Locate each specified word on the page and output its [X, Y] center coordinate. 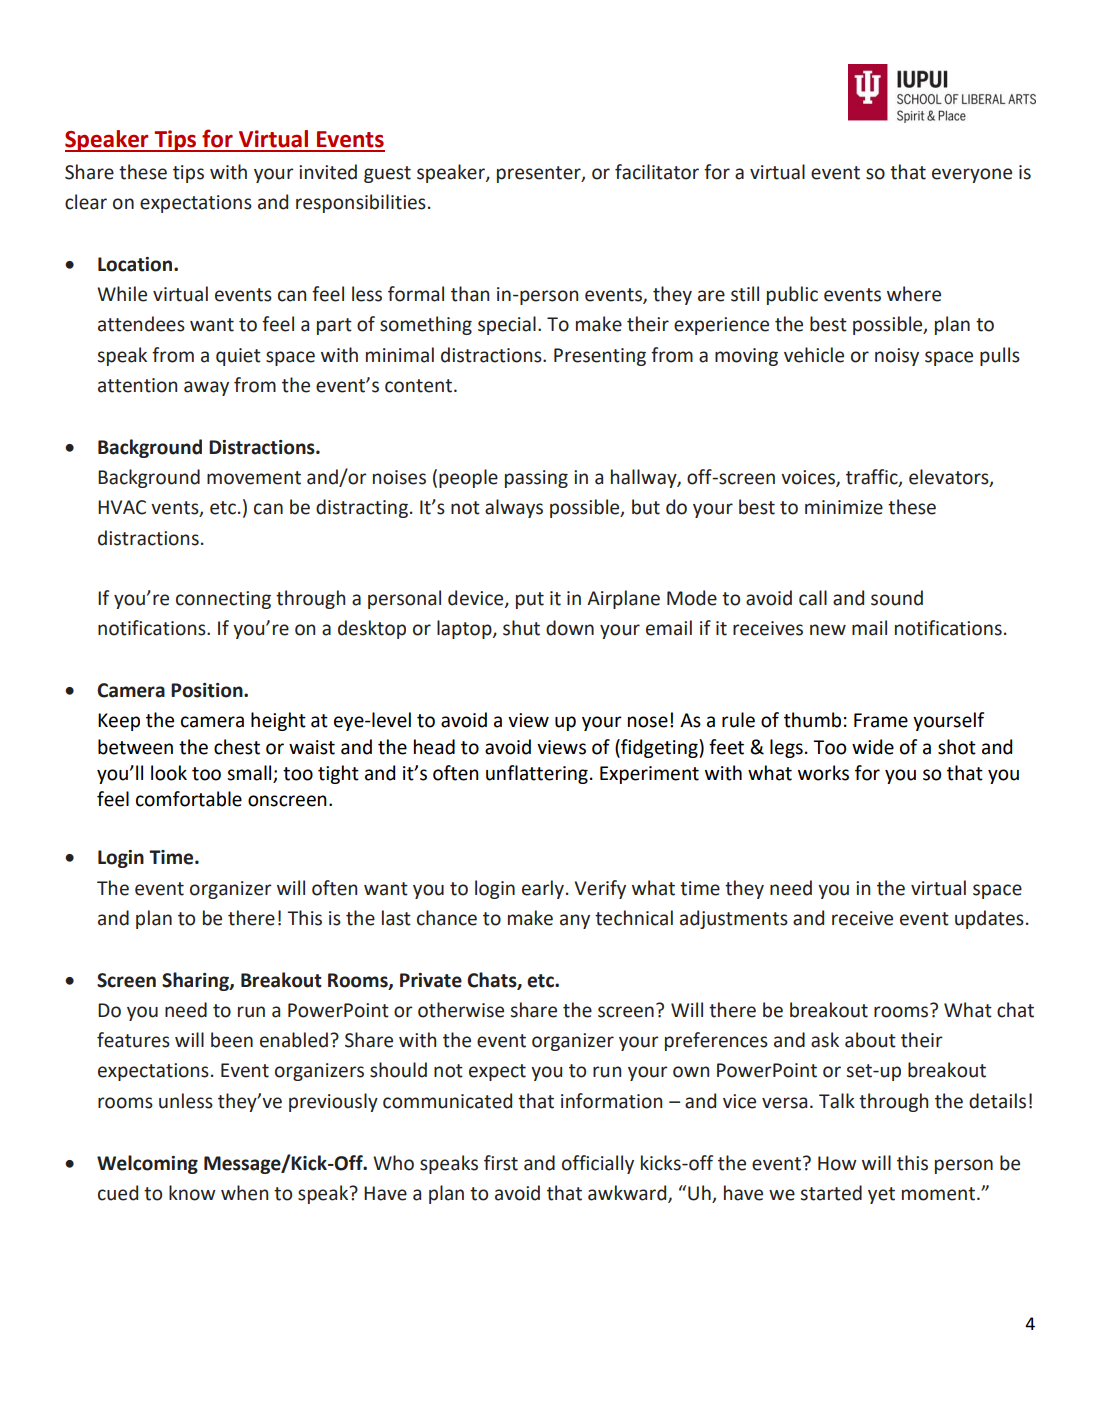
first [501, 1163]
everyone [972, 175]
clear [86, 202]
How [837, 1163]
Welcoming [147, 1164]
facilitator [657, 172]
